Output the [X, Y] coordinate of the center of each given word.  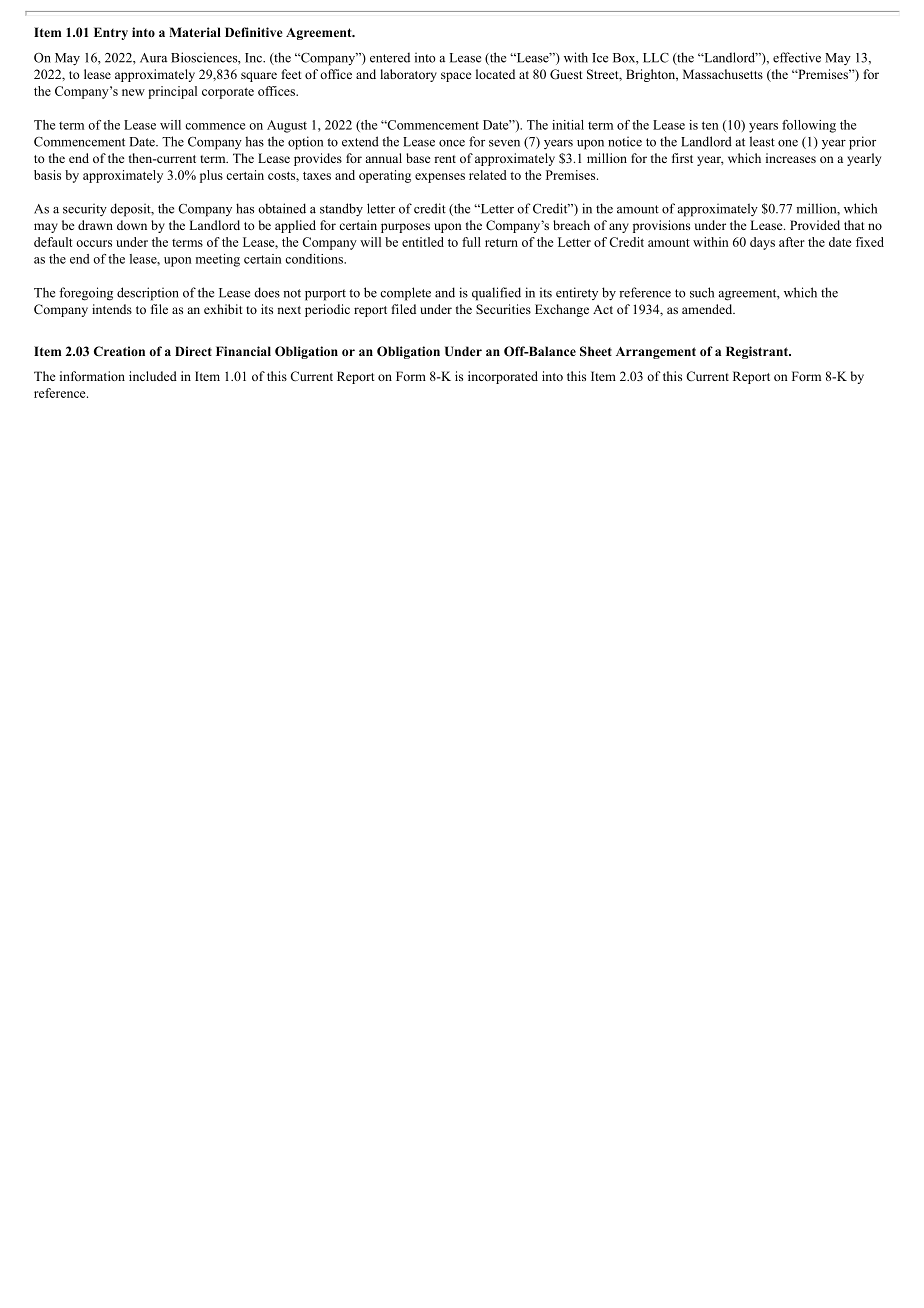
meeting [218, 260]
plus [211, 176]
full [471, 242]
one [788, 143]
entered [390, 57]
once [452, 143]
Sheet [596, 351]
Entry [111, 33]
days [762, 243]
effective [797, 57]
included [153, 376]
